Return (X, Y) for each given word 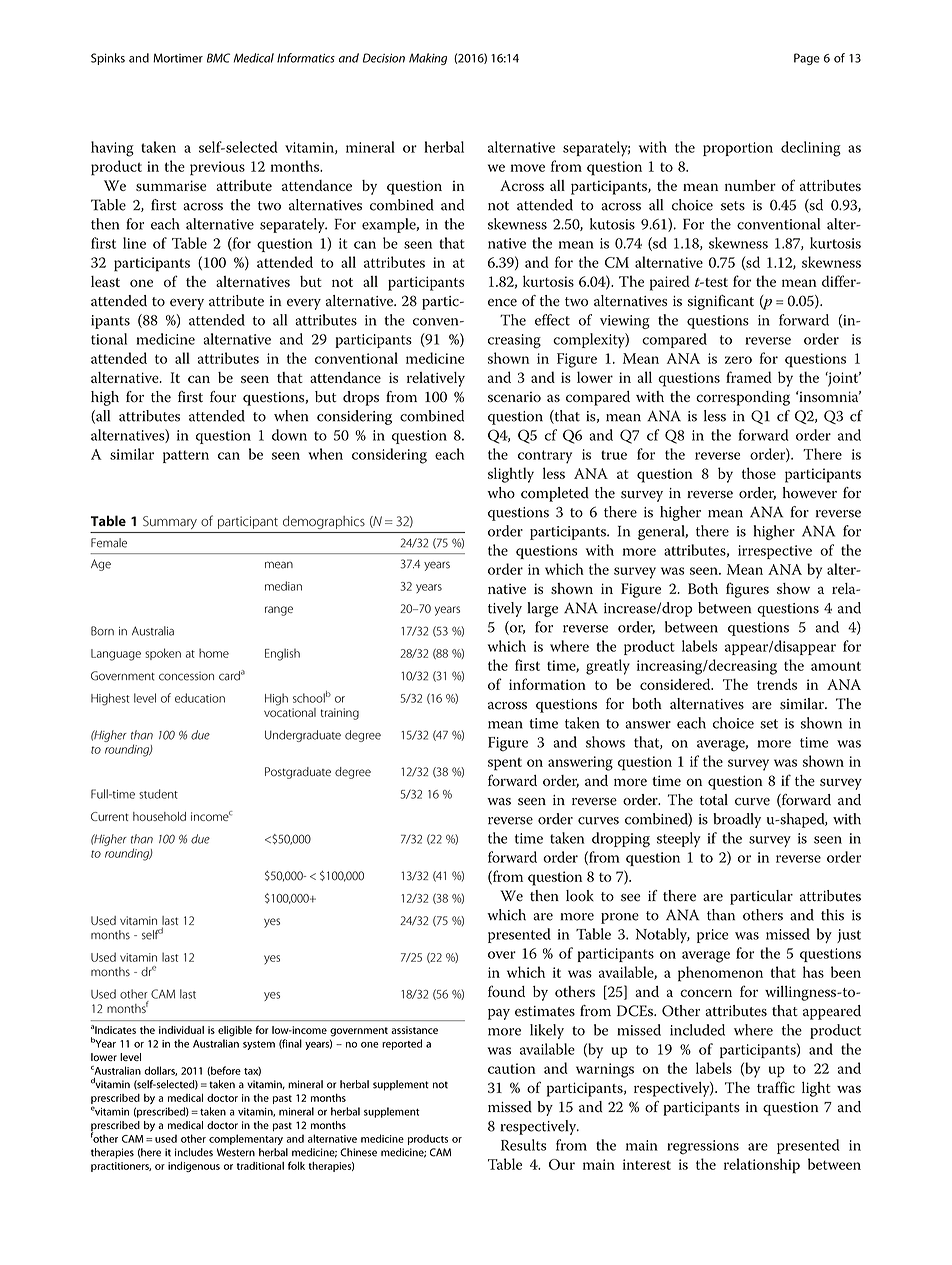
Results (524, 1145)
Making (428, 59)
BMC (218, 58)
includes (194, 1152)
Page (807, 59)
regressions (703, 1147)
